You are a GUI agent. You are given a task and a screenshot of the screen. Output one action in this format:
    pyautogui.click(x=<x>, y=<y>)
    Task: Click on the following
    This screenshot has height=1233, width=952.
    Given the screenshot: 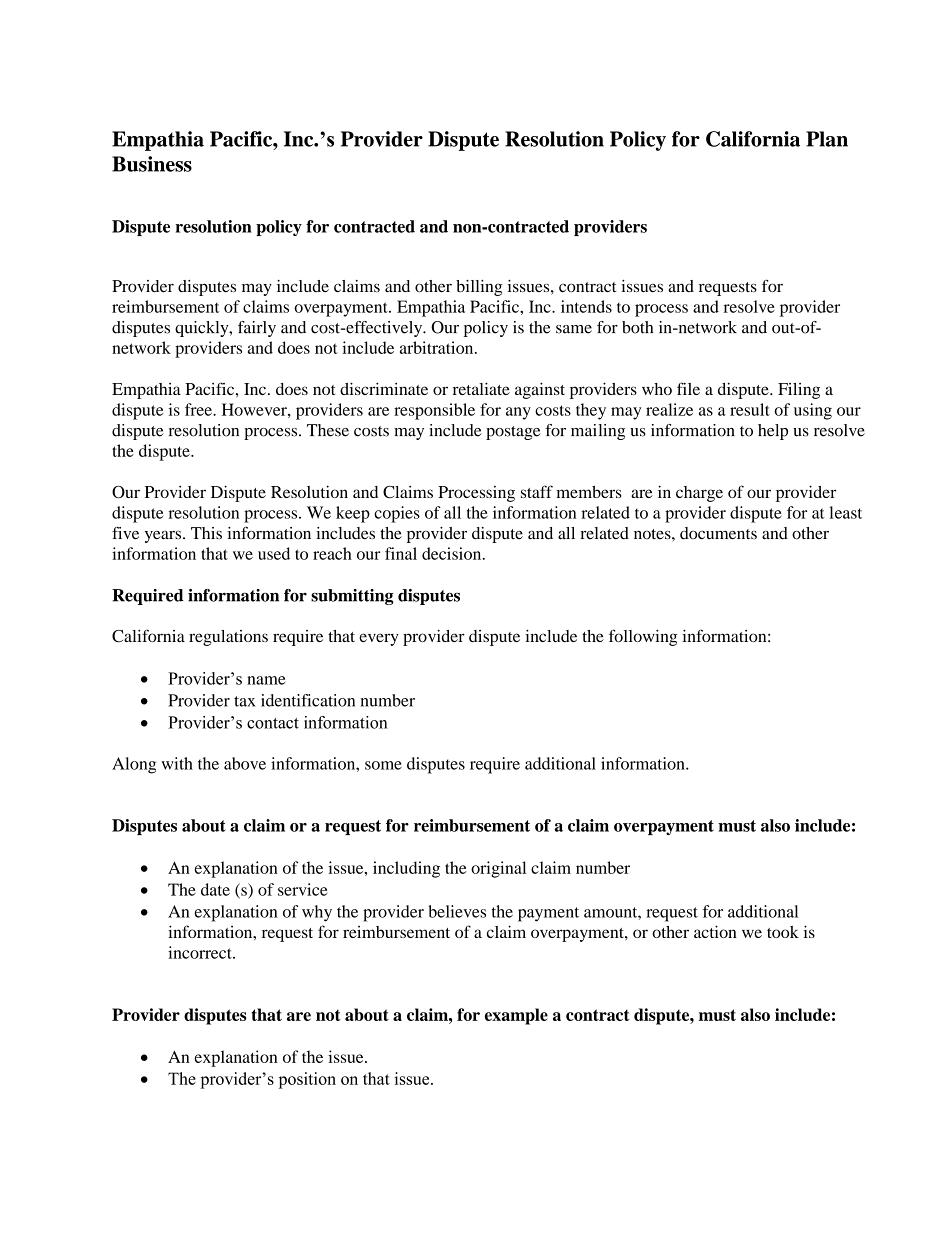 What is the action you would take?
    pyautogui.click(x=643, y=637)
